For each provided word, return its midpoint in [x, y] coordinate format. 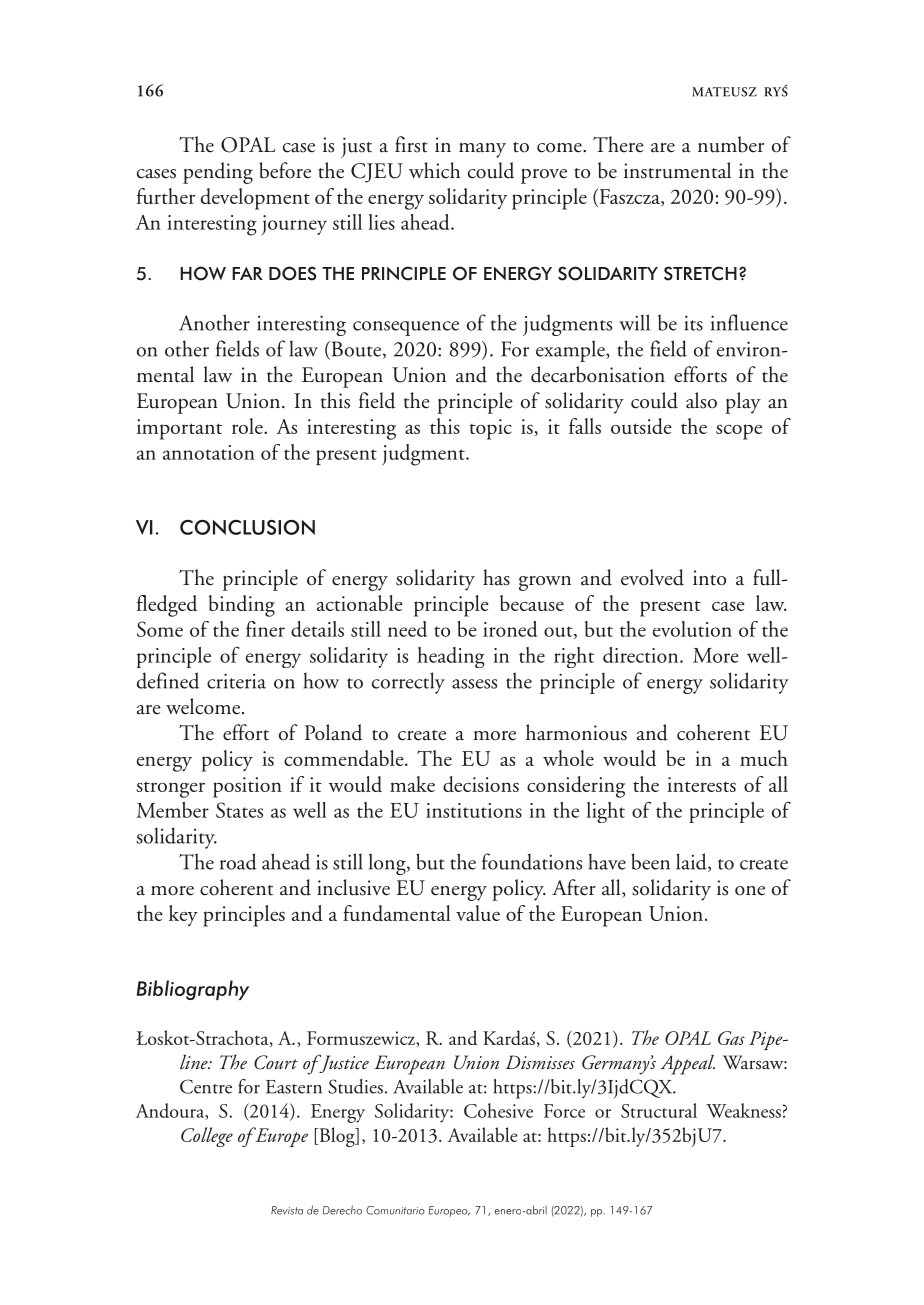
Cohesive [498, 1110]
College [207, 1137]
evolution [692, 629]
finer [265, 629]
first [411, 144]
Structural [659, 1110]
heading [451, 657]
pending [218, 173]
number [731, 144]
